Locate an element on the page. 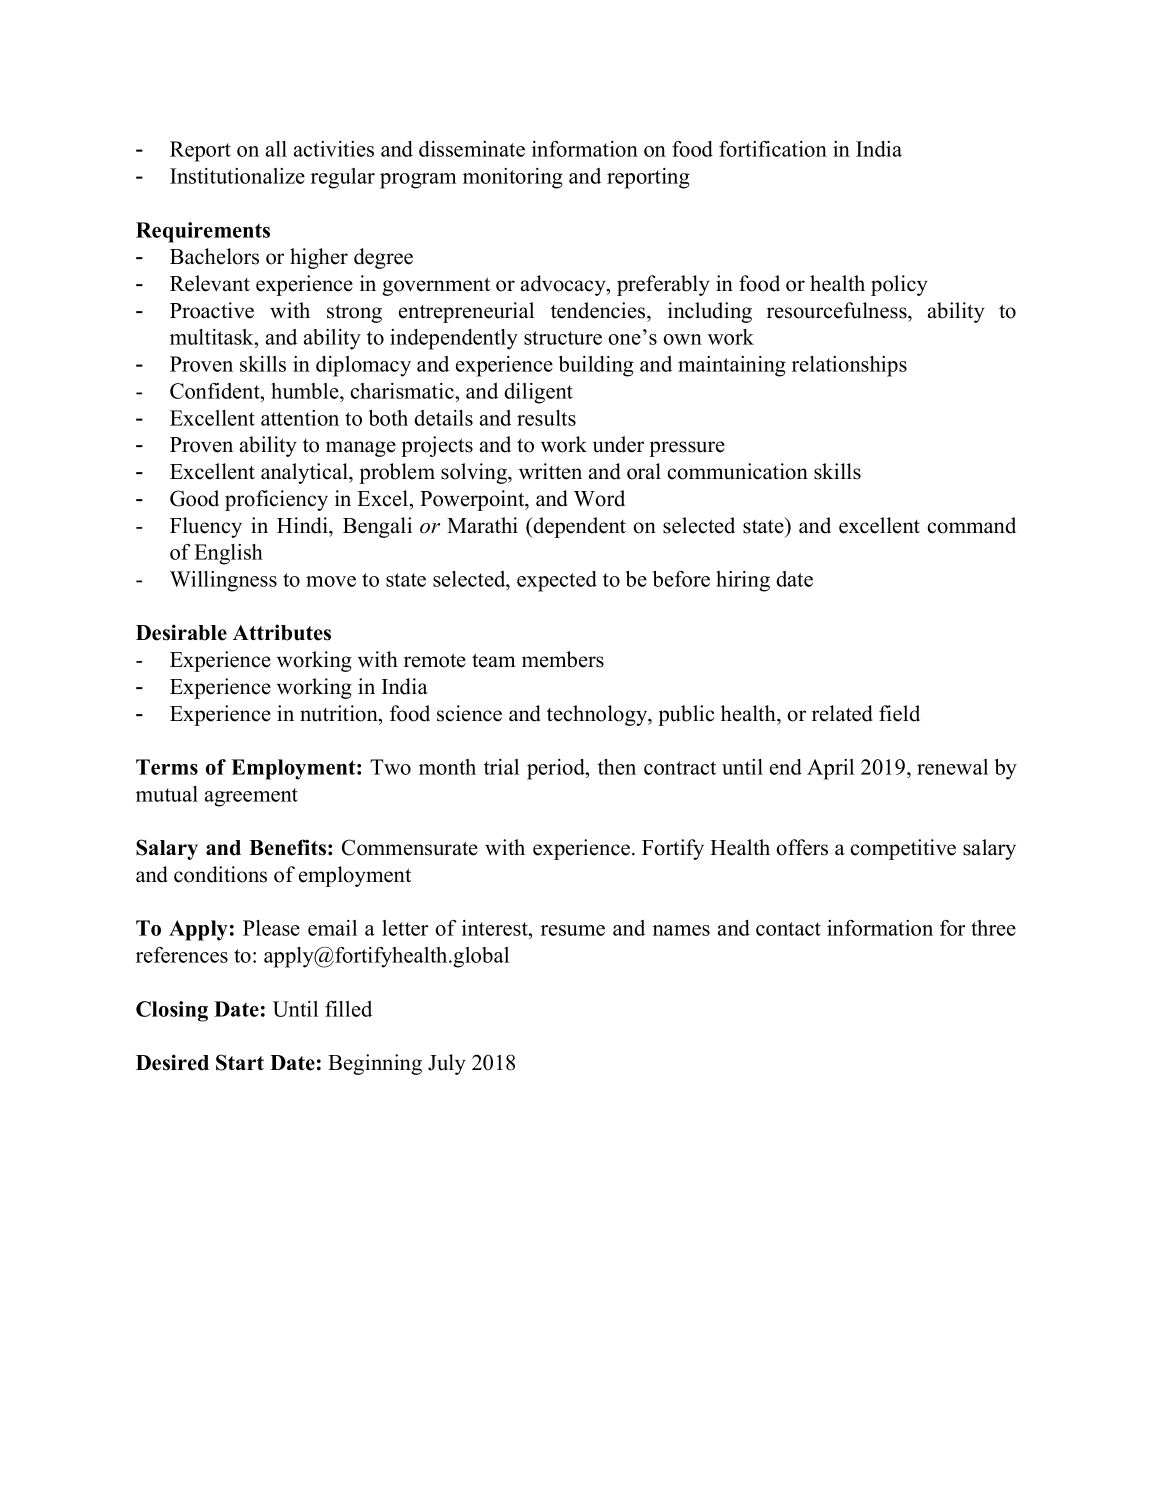  diligent is located at coordinates (538, 393).
